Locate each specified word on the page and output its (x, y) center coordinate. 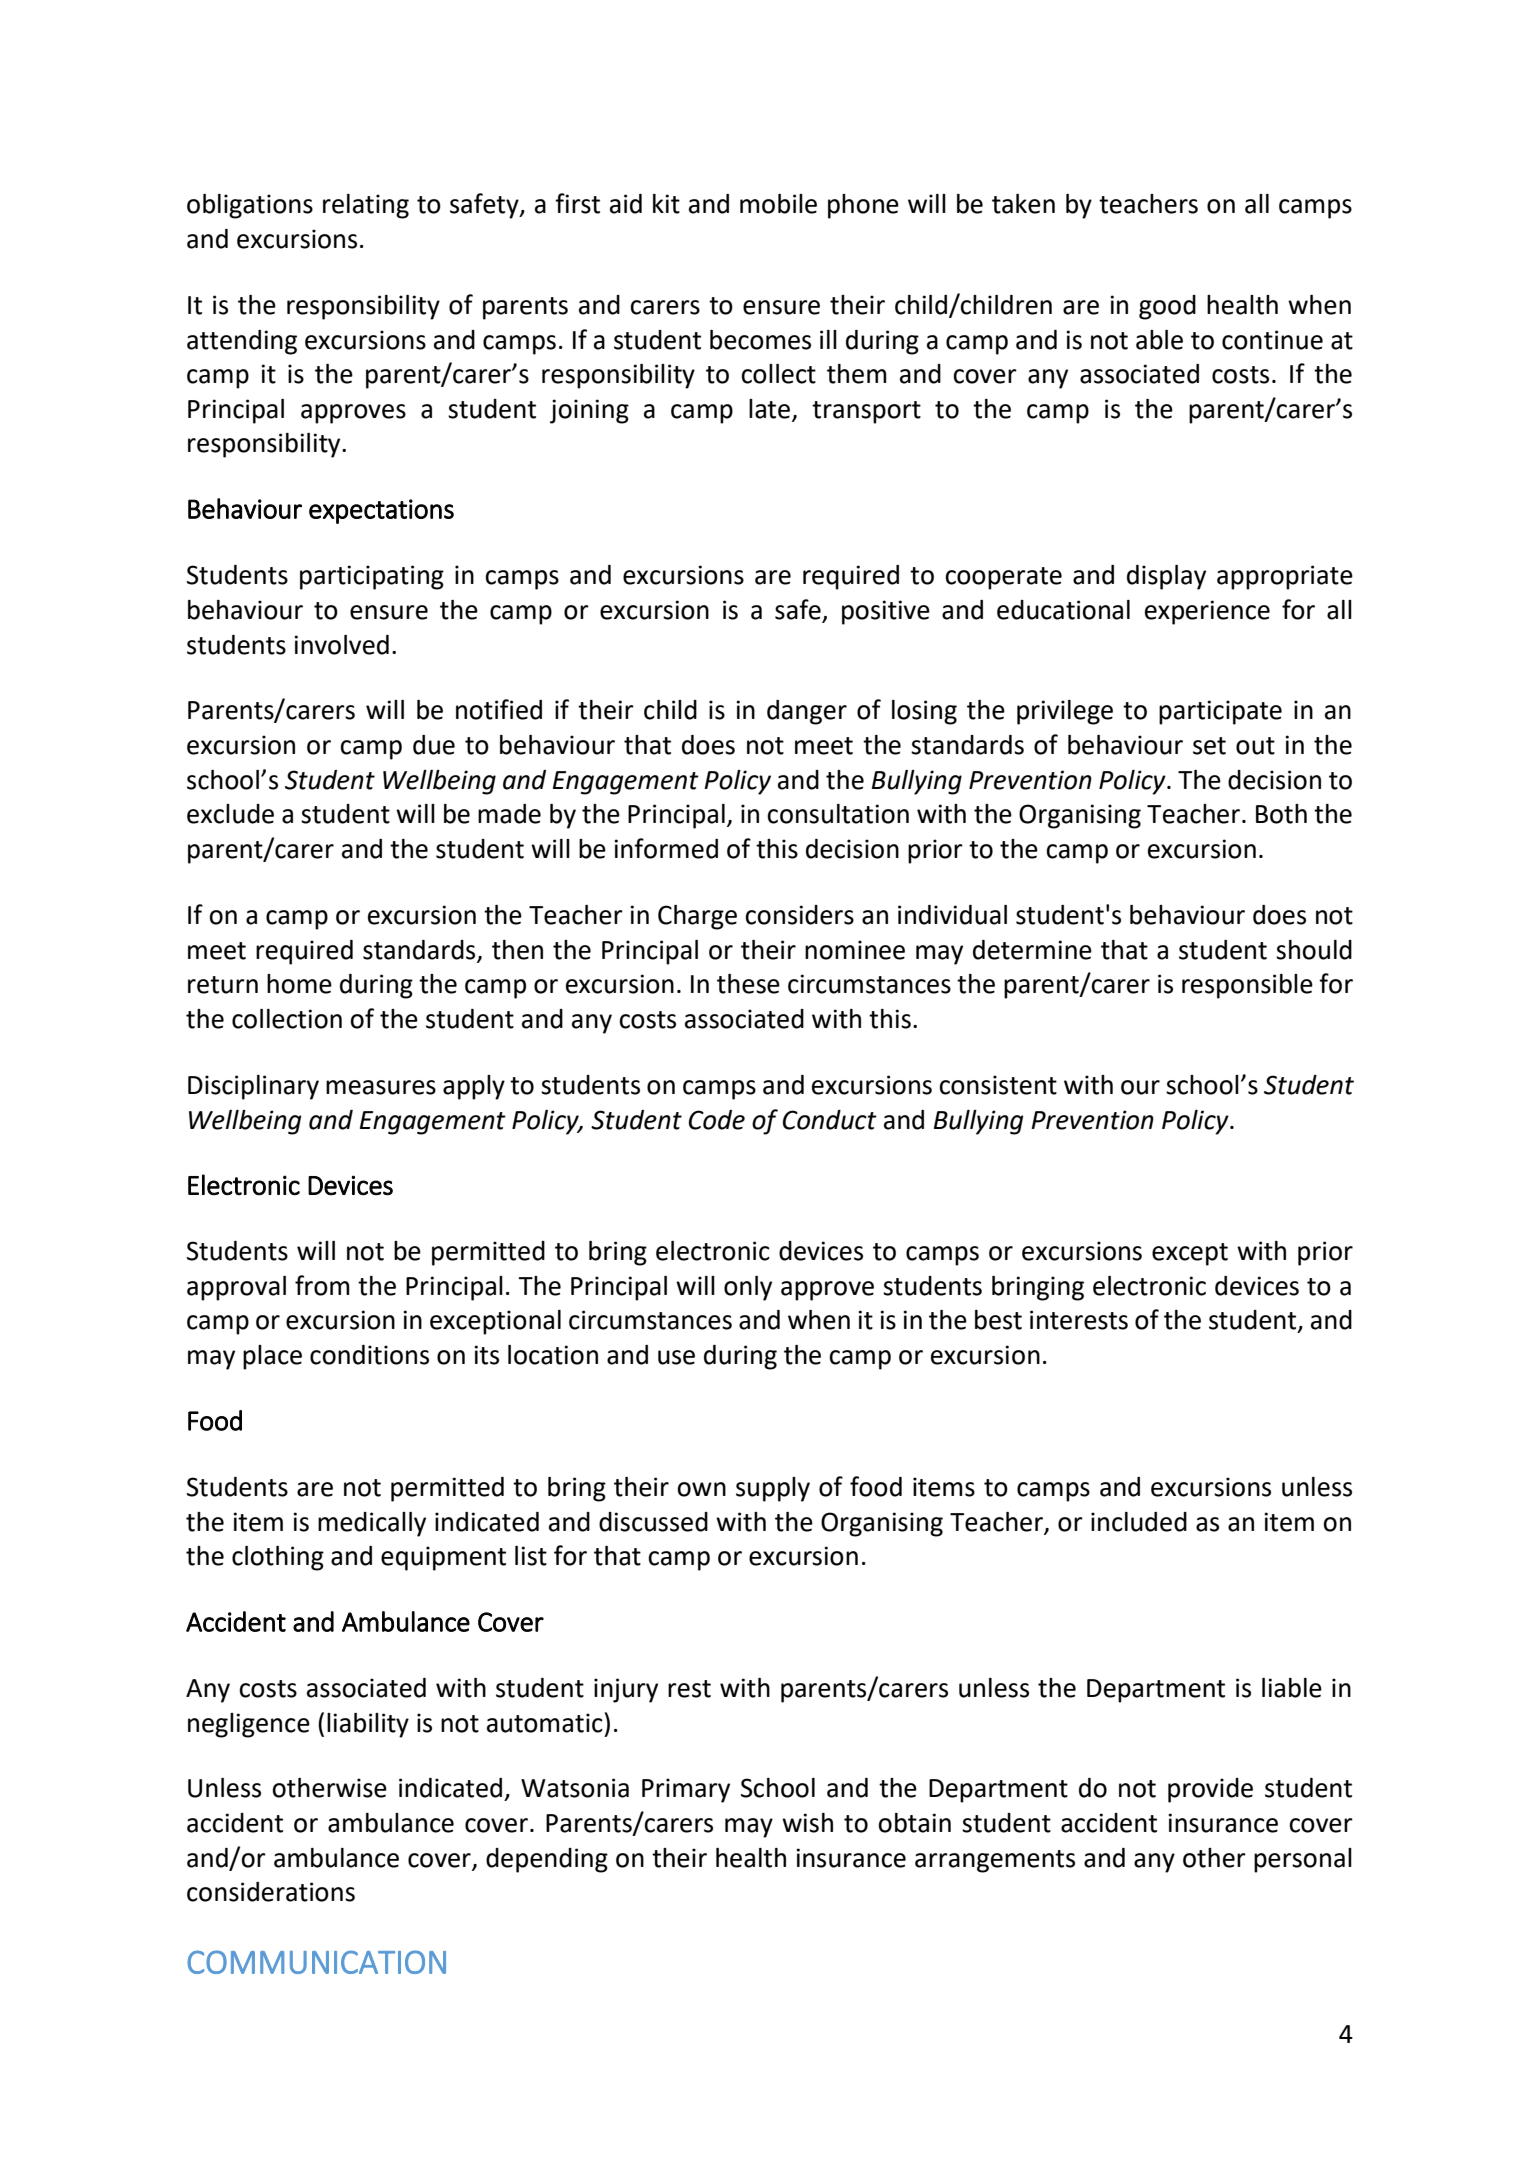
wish (807, 1823)
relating (366, 206)
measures (381, 1087)
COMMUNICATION (316, 1962)
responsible (1247, 986)
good (1167, 307)
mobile (778, 204)
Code (717, 1120)
